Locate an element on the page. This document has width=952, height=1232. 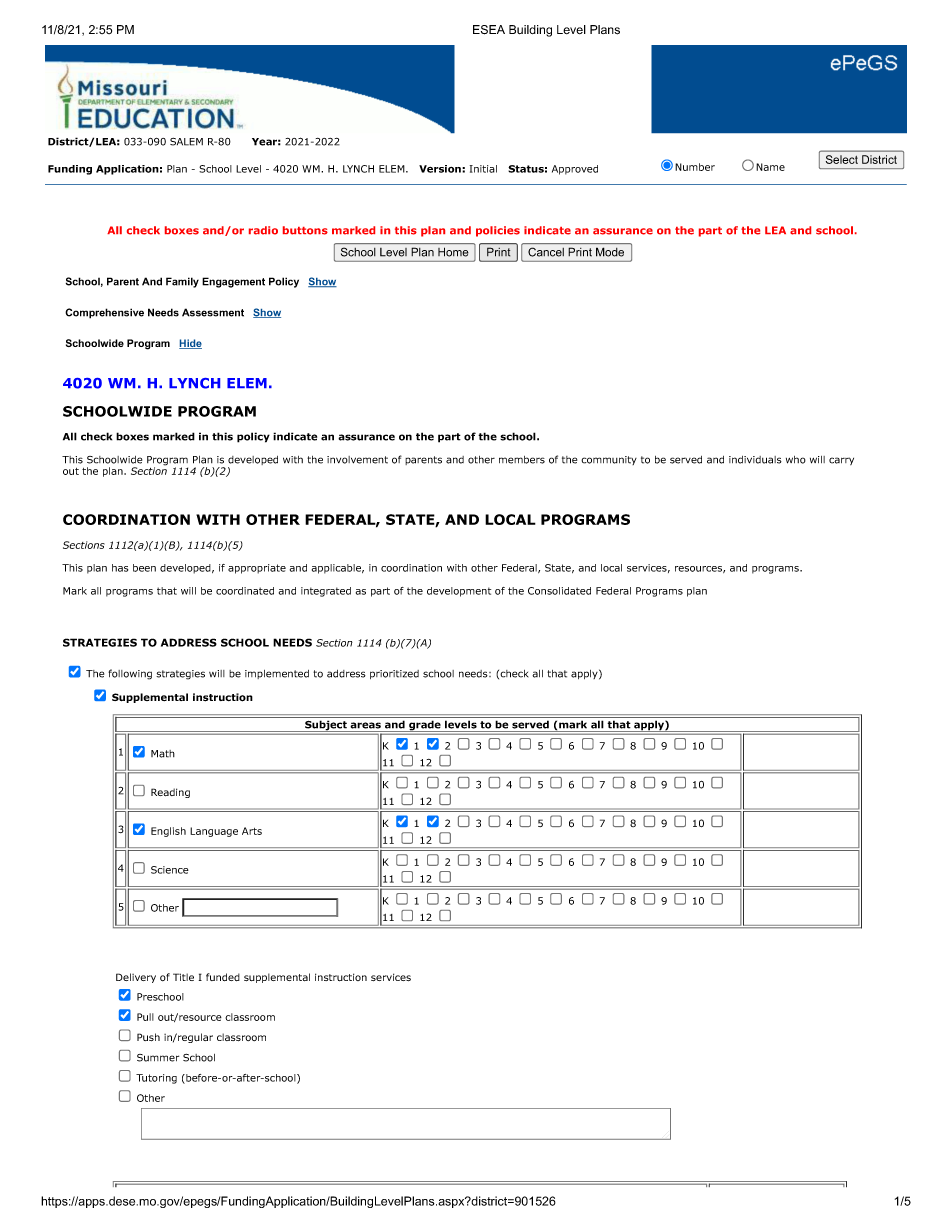
SALEM is located at coordinates (186, 142).
